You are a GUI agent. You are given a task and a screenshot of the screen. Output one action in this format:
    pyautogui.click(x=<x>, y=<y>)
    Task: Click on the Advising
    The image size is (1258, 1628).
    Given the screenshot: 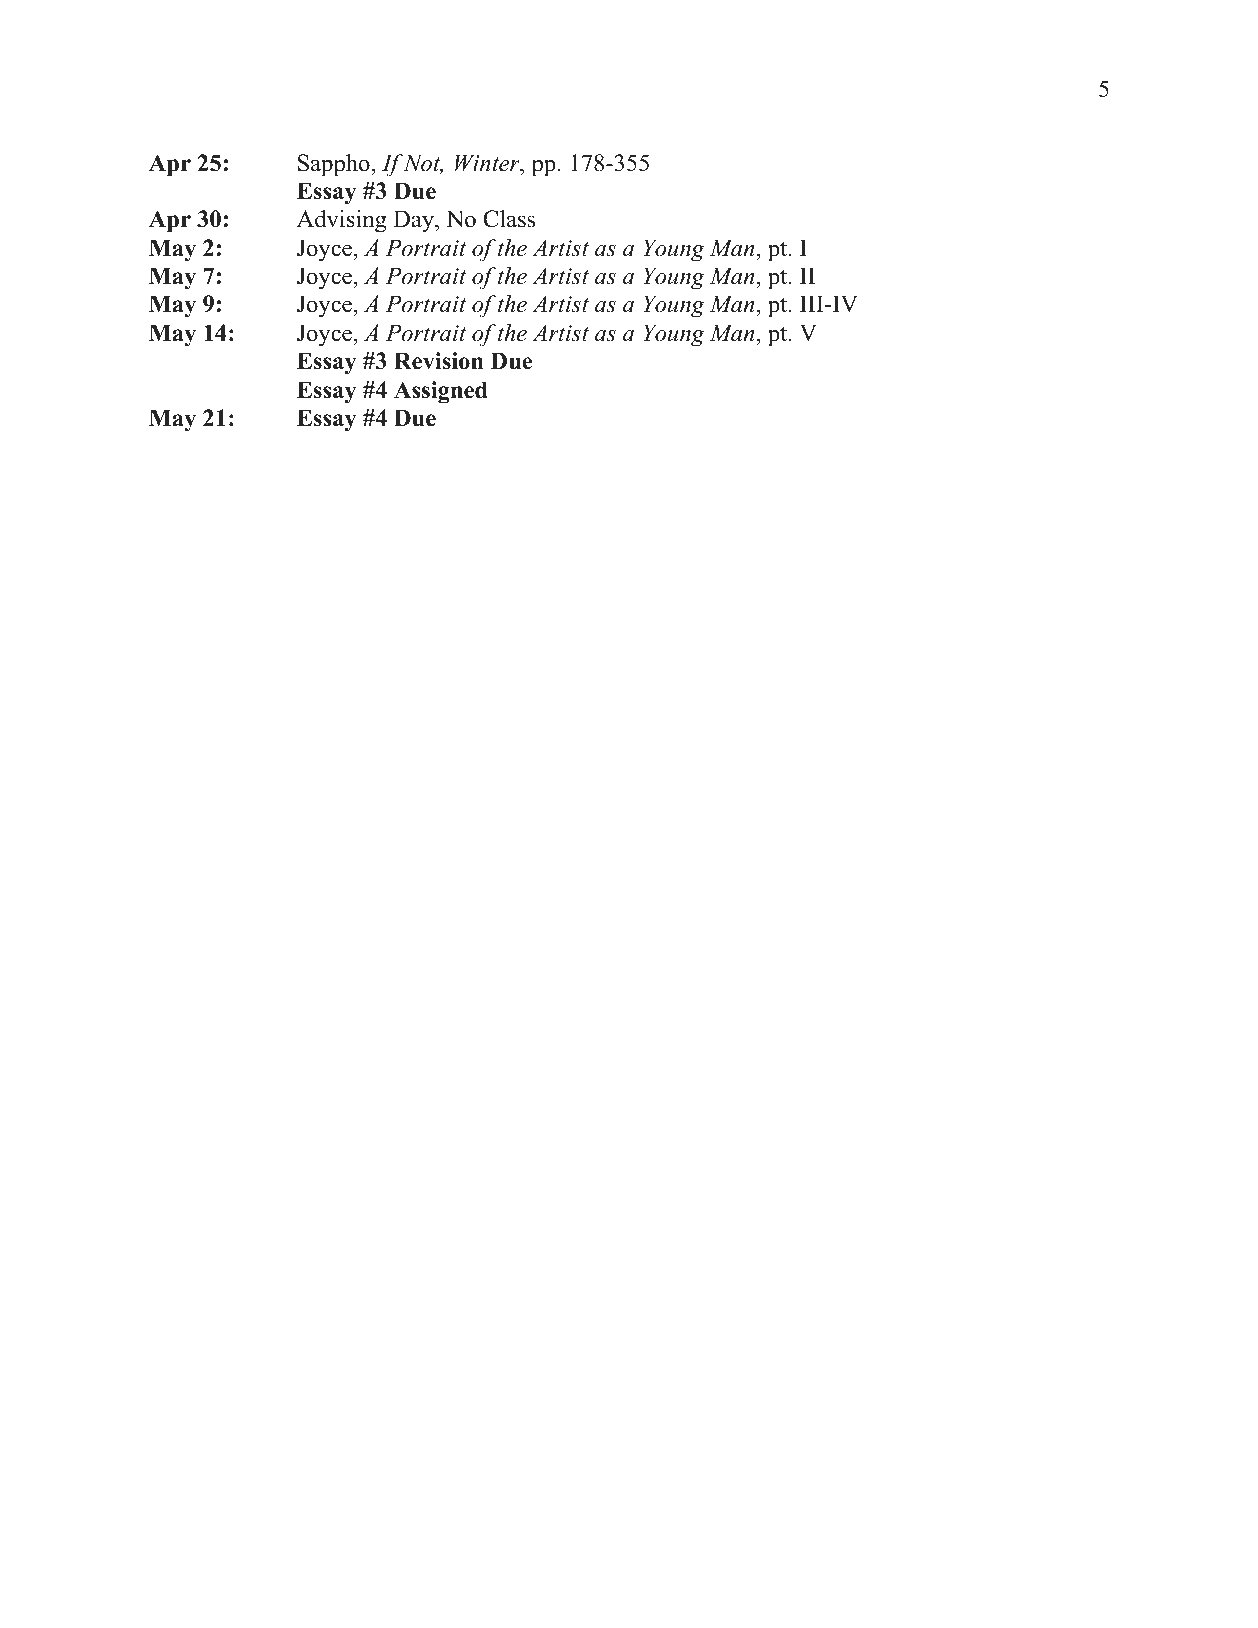 What is the action you would take?
    pyautogui.click(x=341, y=221)
